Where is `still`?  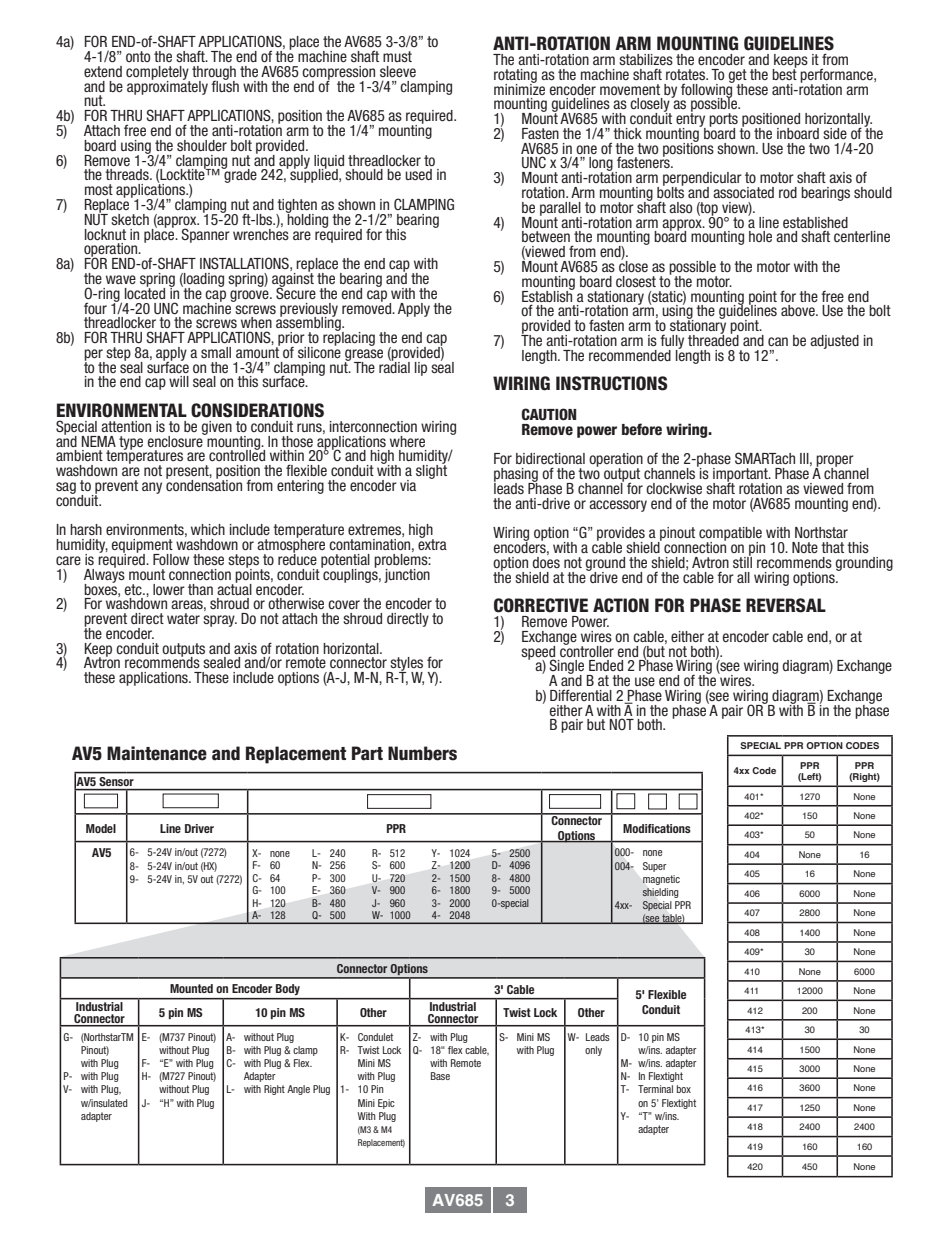
still is located at coordinates (742, 561).
